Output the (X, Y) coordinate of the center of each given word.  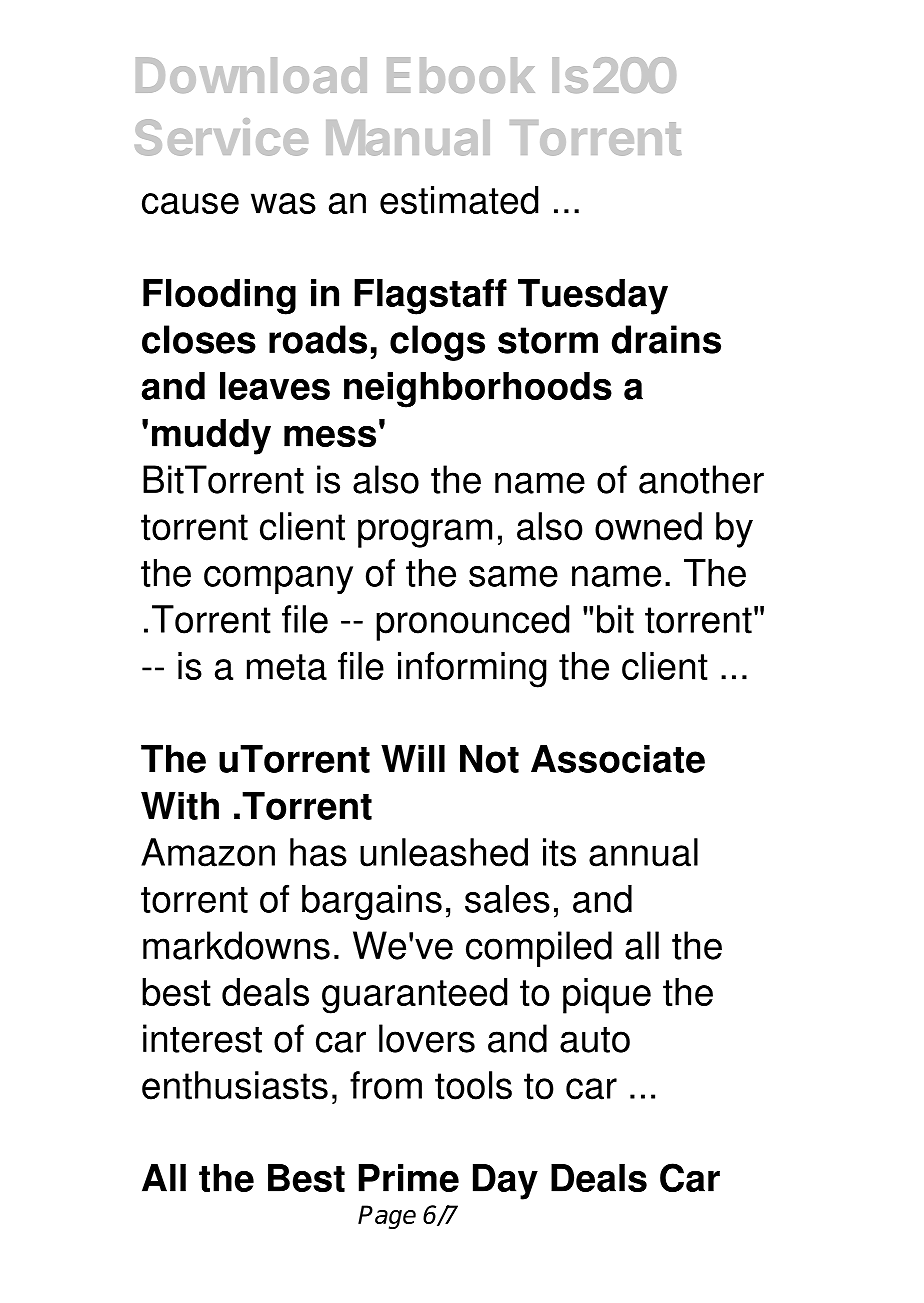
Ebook (461, 75)
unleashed (444, 852)
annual (643, 852)
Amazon (208, 852)
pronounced (472, 623)
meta (287, 667)
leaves (275, 386)
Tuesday (593, 297)
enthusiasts (235, 1085)
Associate (618, 759)
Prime (409, 1178)
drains (666, 339)
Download (251, 75)
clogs (437, 343)
